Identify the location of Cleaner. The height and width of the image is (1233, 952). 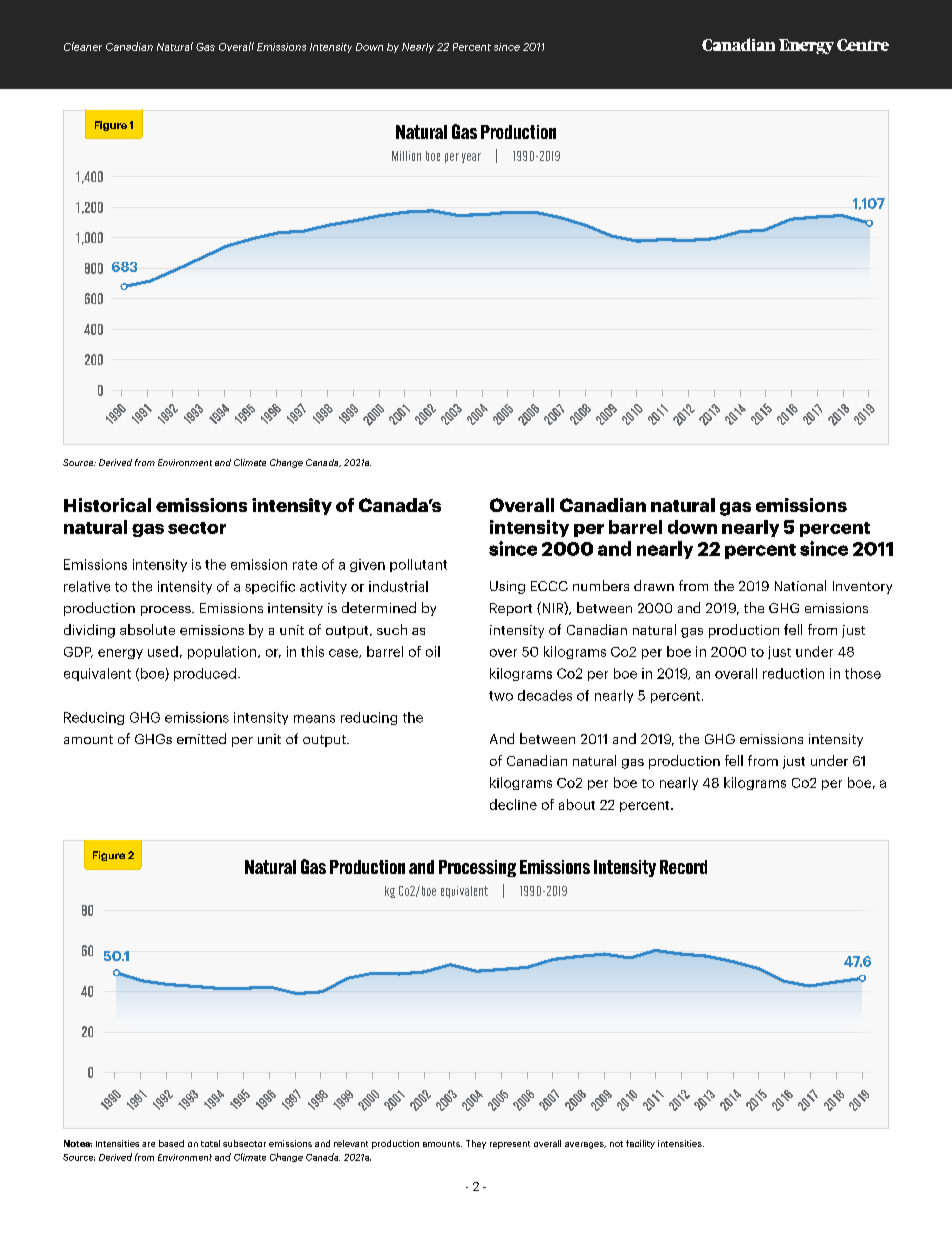
(83, 46).
